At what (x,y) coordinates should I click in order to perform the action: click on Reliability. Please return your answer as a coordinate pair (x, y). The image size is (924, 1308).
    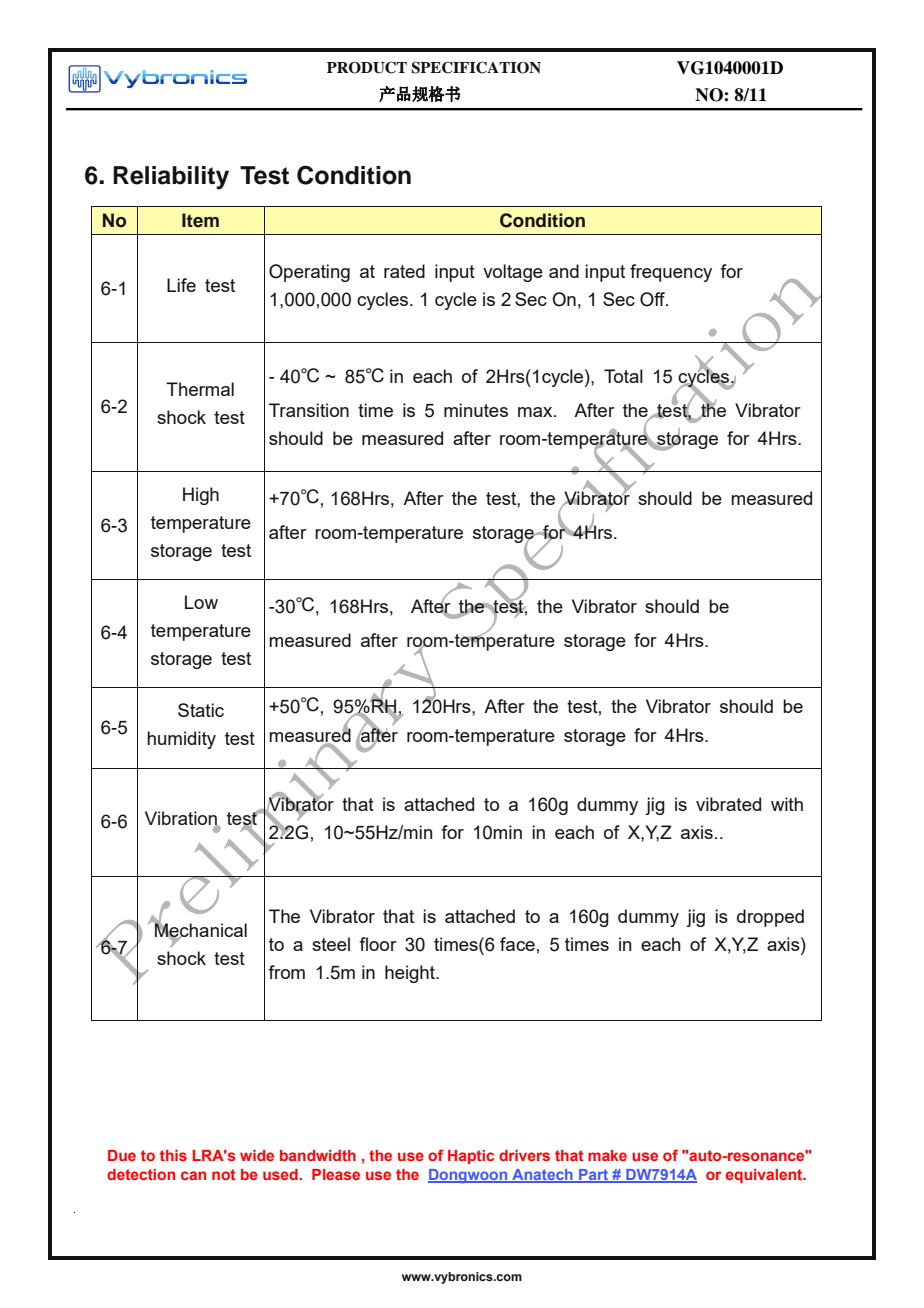
    Looking at the image, I should click on (171, 178).
